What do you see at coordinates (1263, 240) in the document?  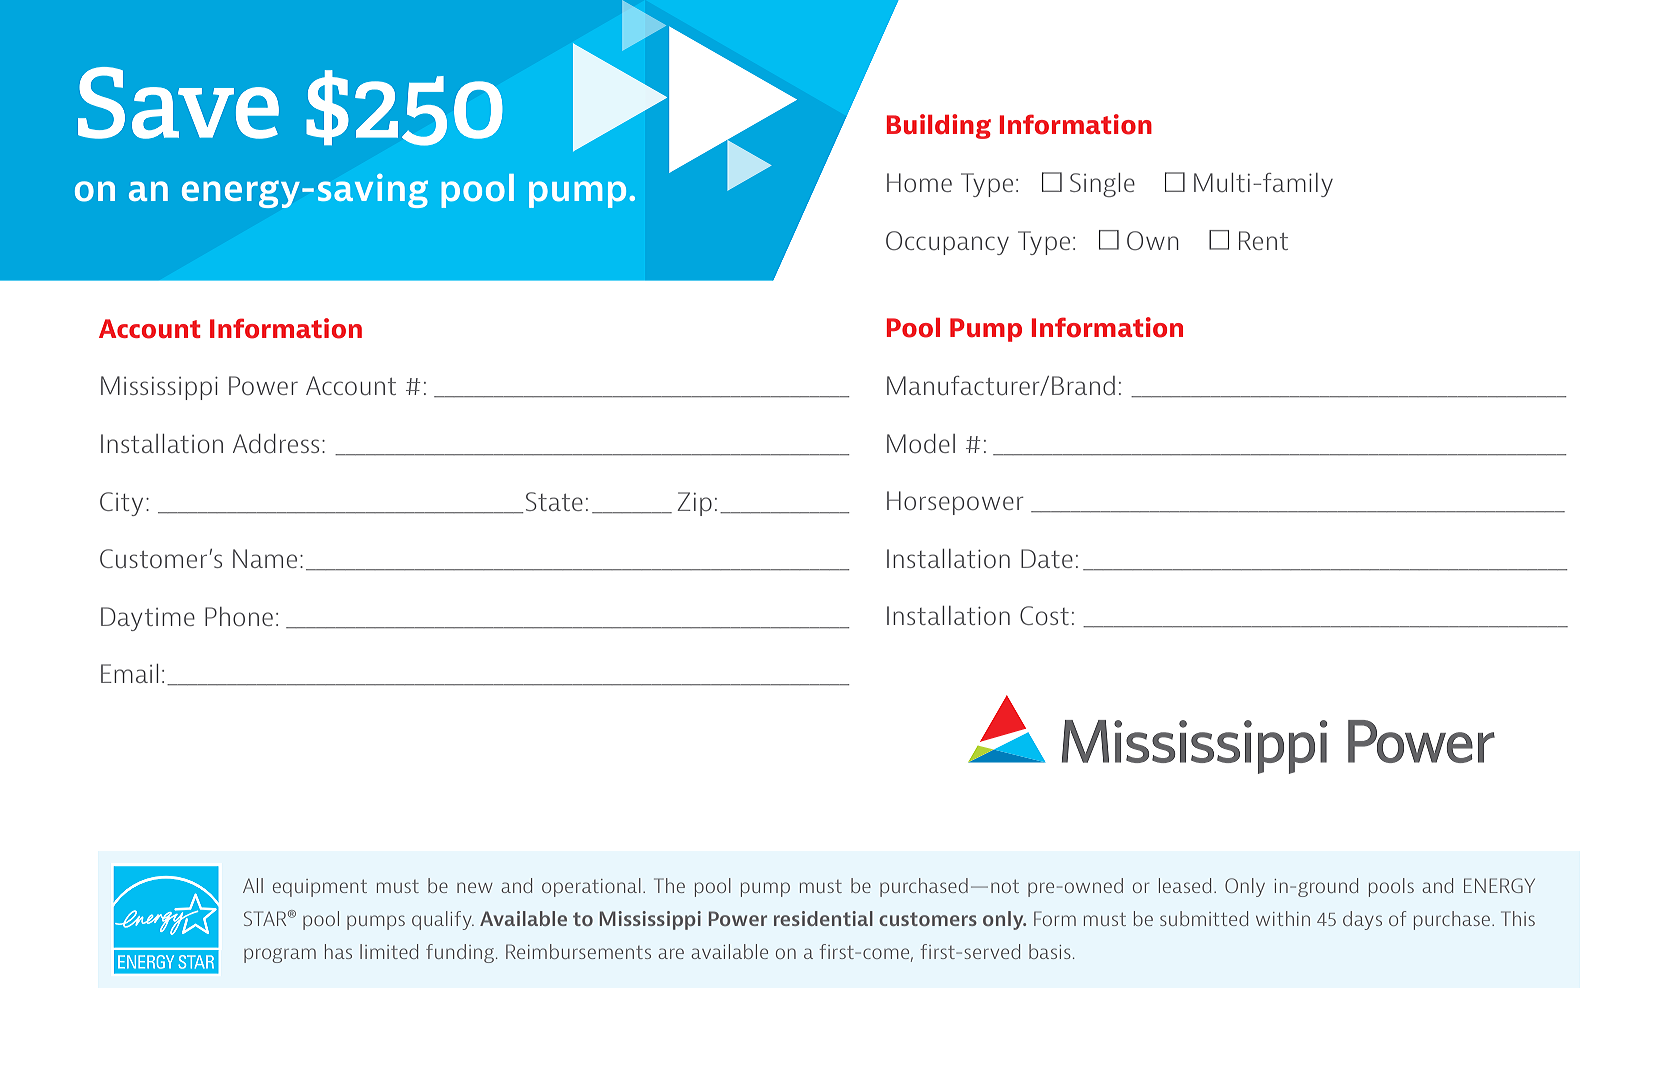 I see `Rent` at bounding box center [1263, 240].
